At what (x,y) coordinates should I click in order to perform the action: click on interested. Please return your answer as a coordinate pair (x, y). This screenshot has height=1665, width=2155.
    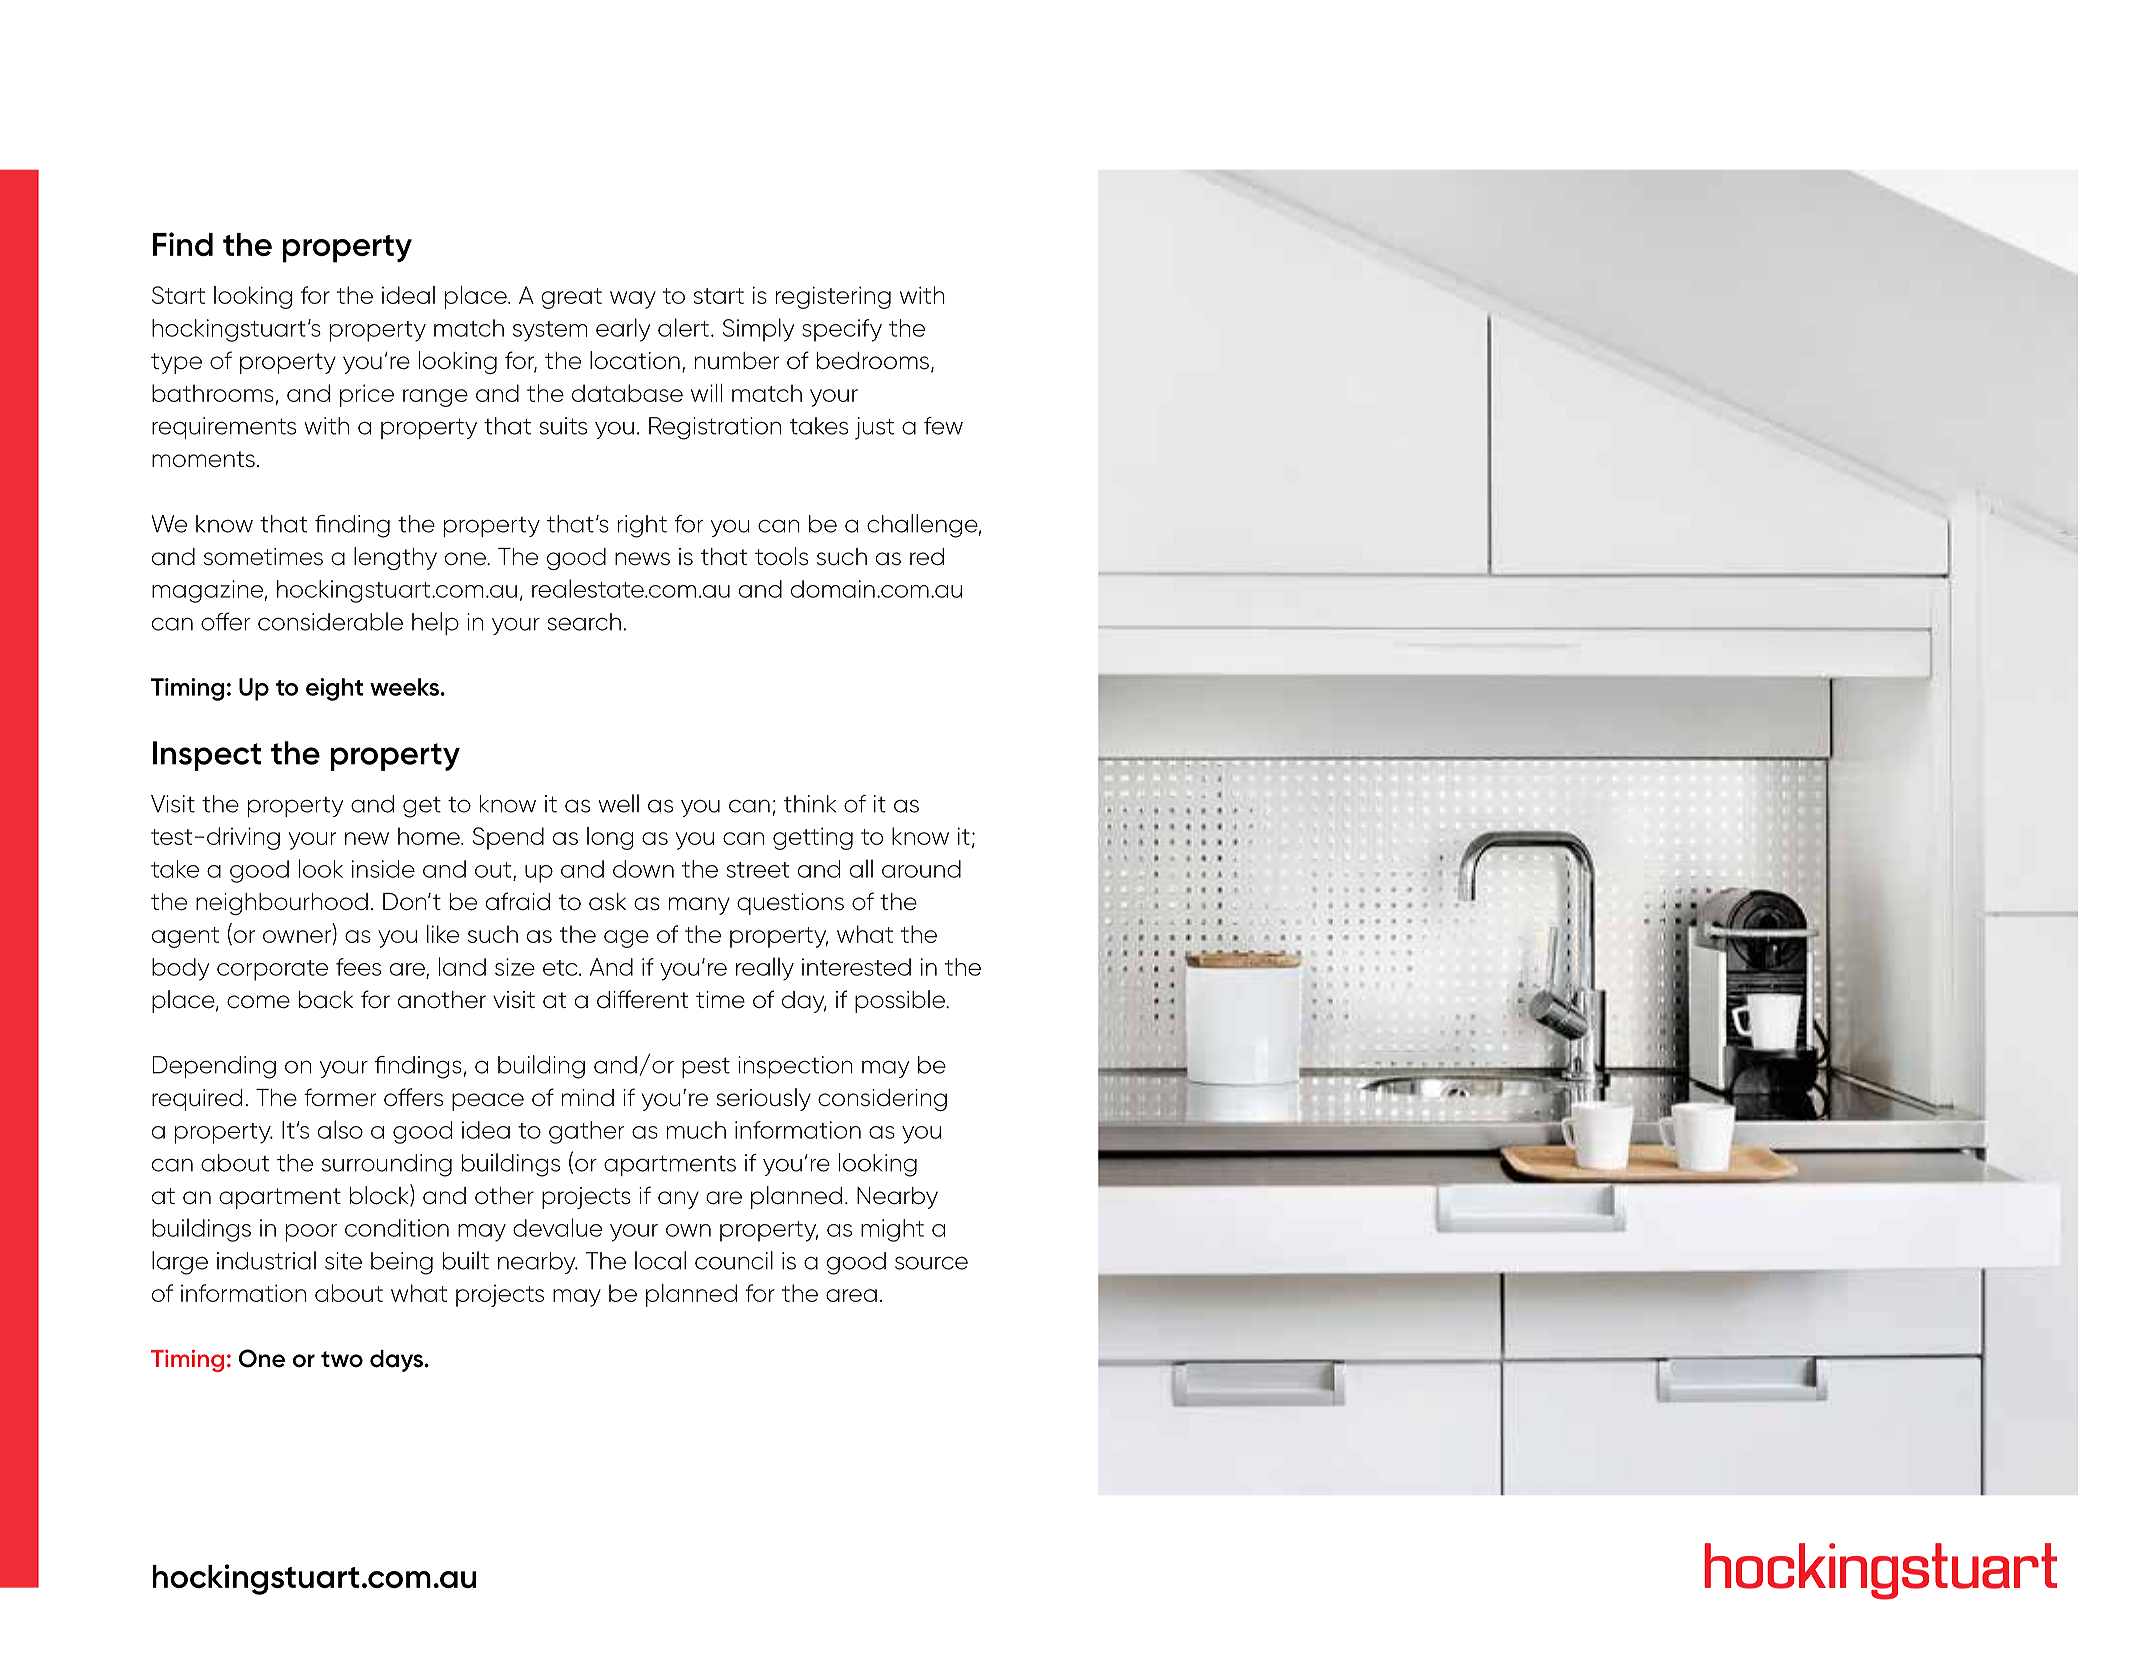
    Looking at the image, I should click on (856, 967).
